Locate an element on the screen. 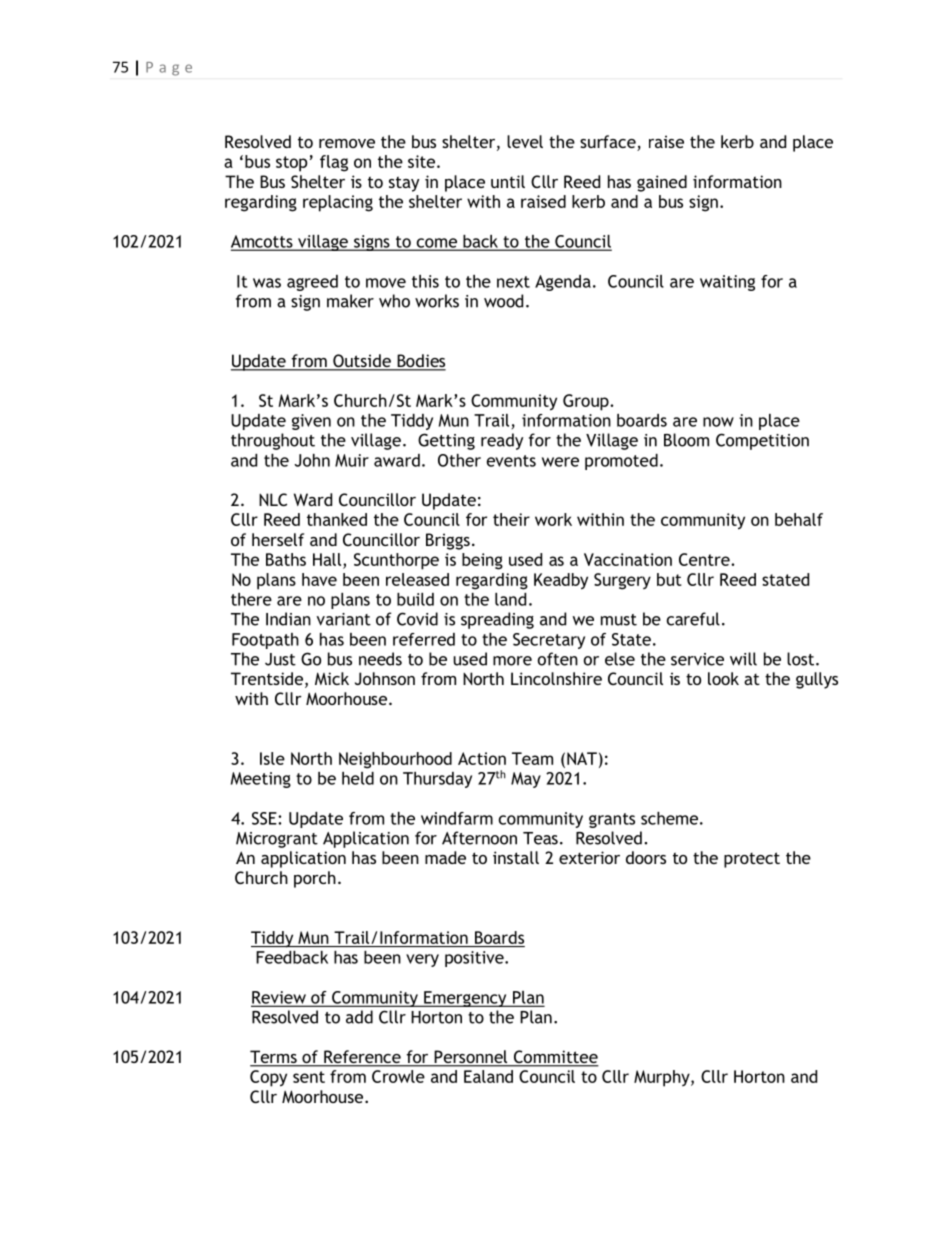 The image size is (952, 1233). variant is located at coordinates (344, 619).
